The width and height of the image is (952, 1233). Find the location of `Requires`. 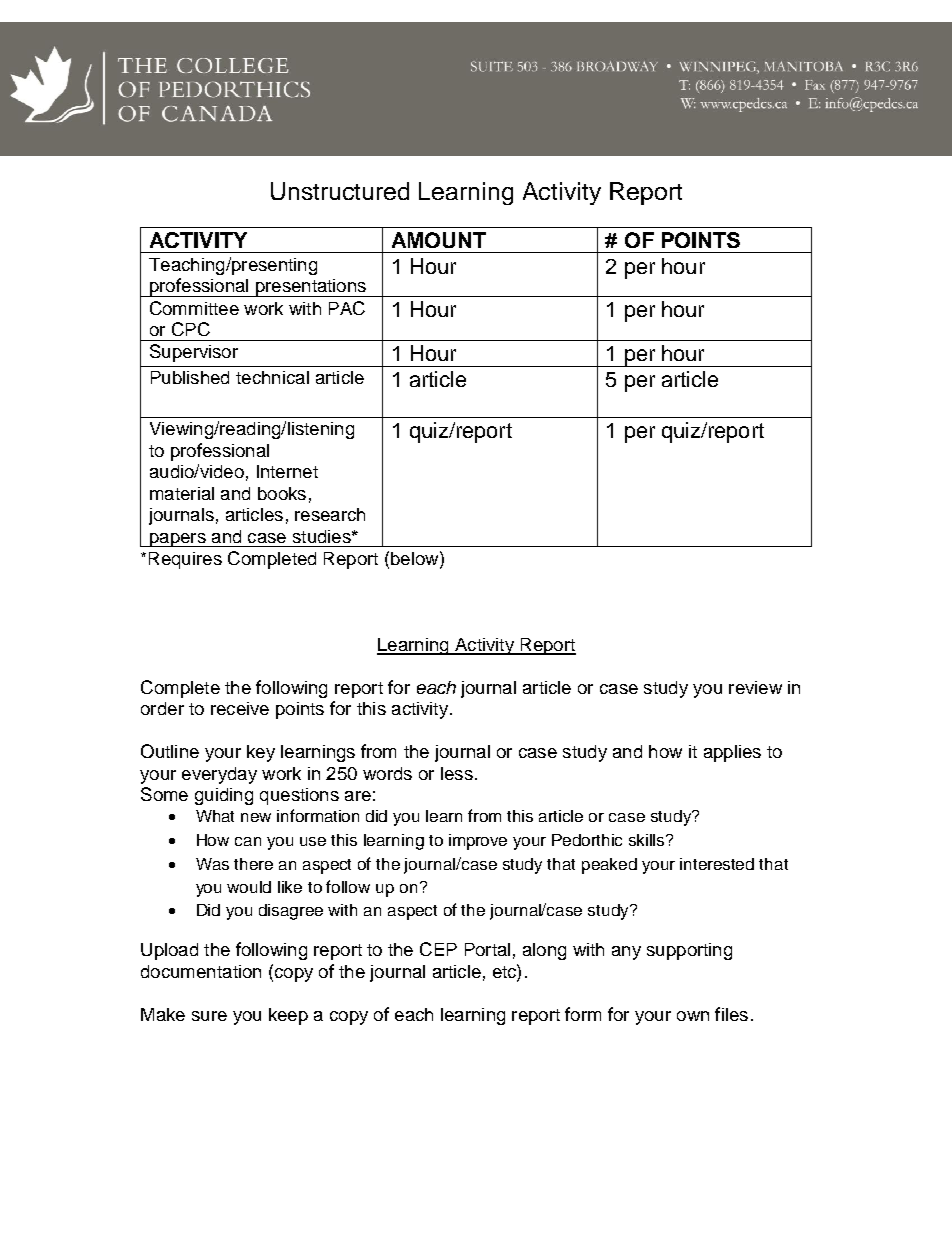

Requires is located at coordinates (185, 560).
